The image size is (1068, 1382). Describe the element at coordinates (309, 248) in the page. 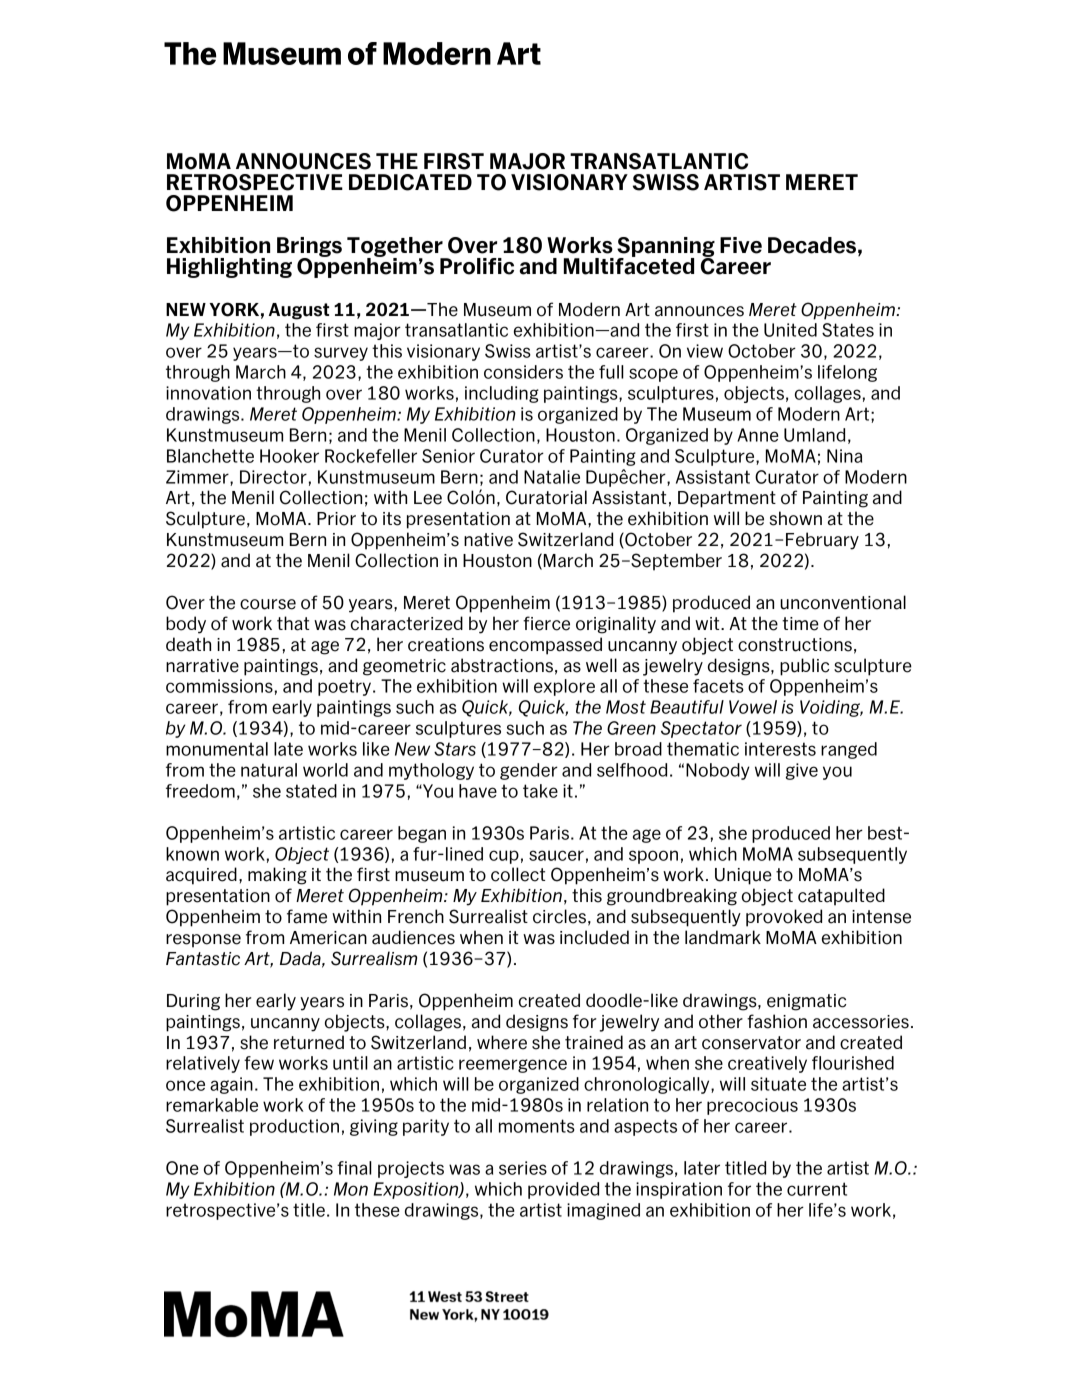

I see `Brings` at that location.
